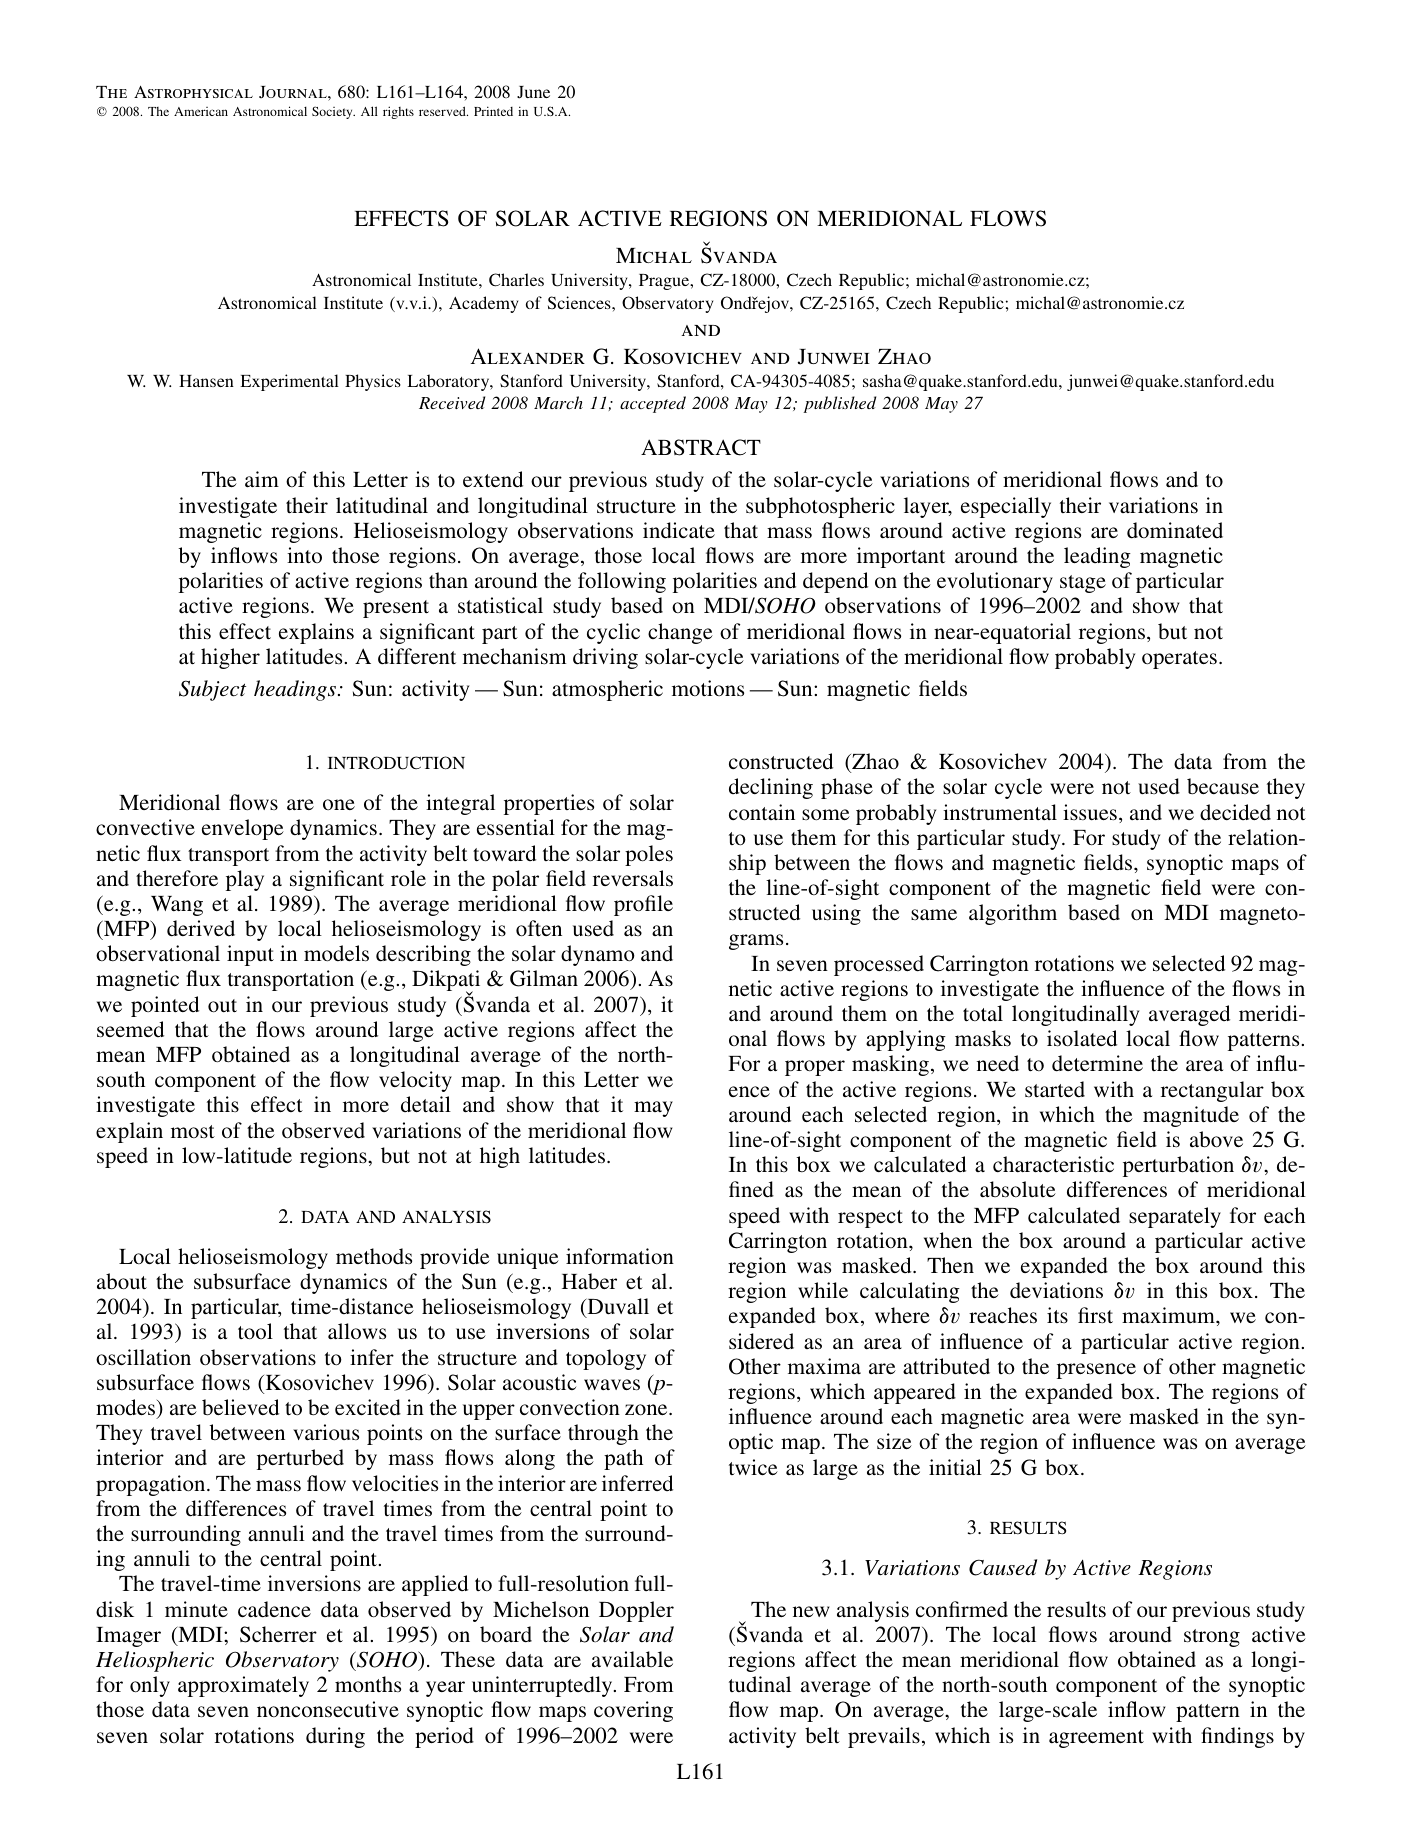 This document has width=1407, height=1821. What do you see at coordinates (1096, 1739) in the document?
I see `agreement` at bounding box center [1096, 1739].
